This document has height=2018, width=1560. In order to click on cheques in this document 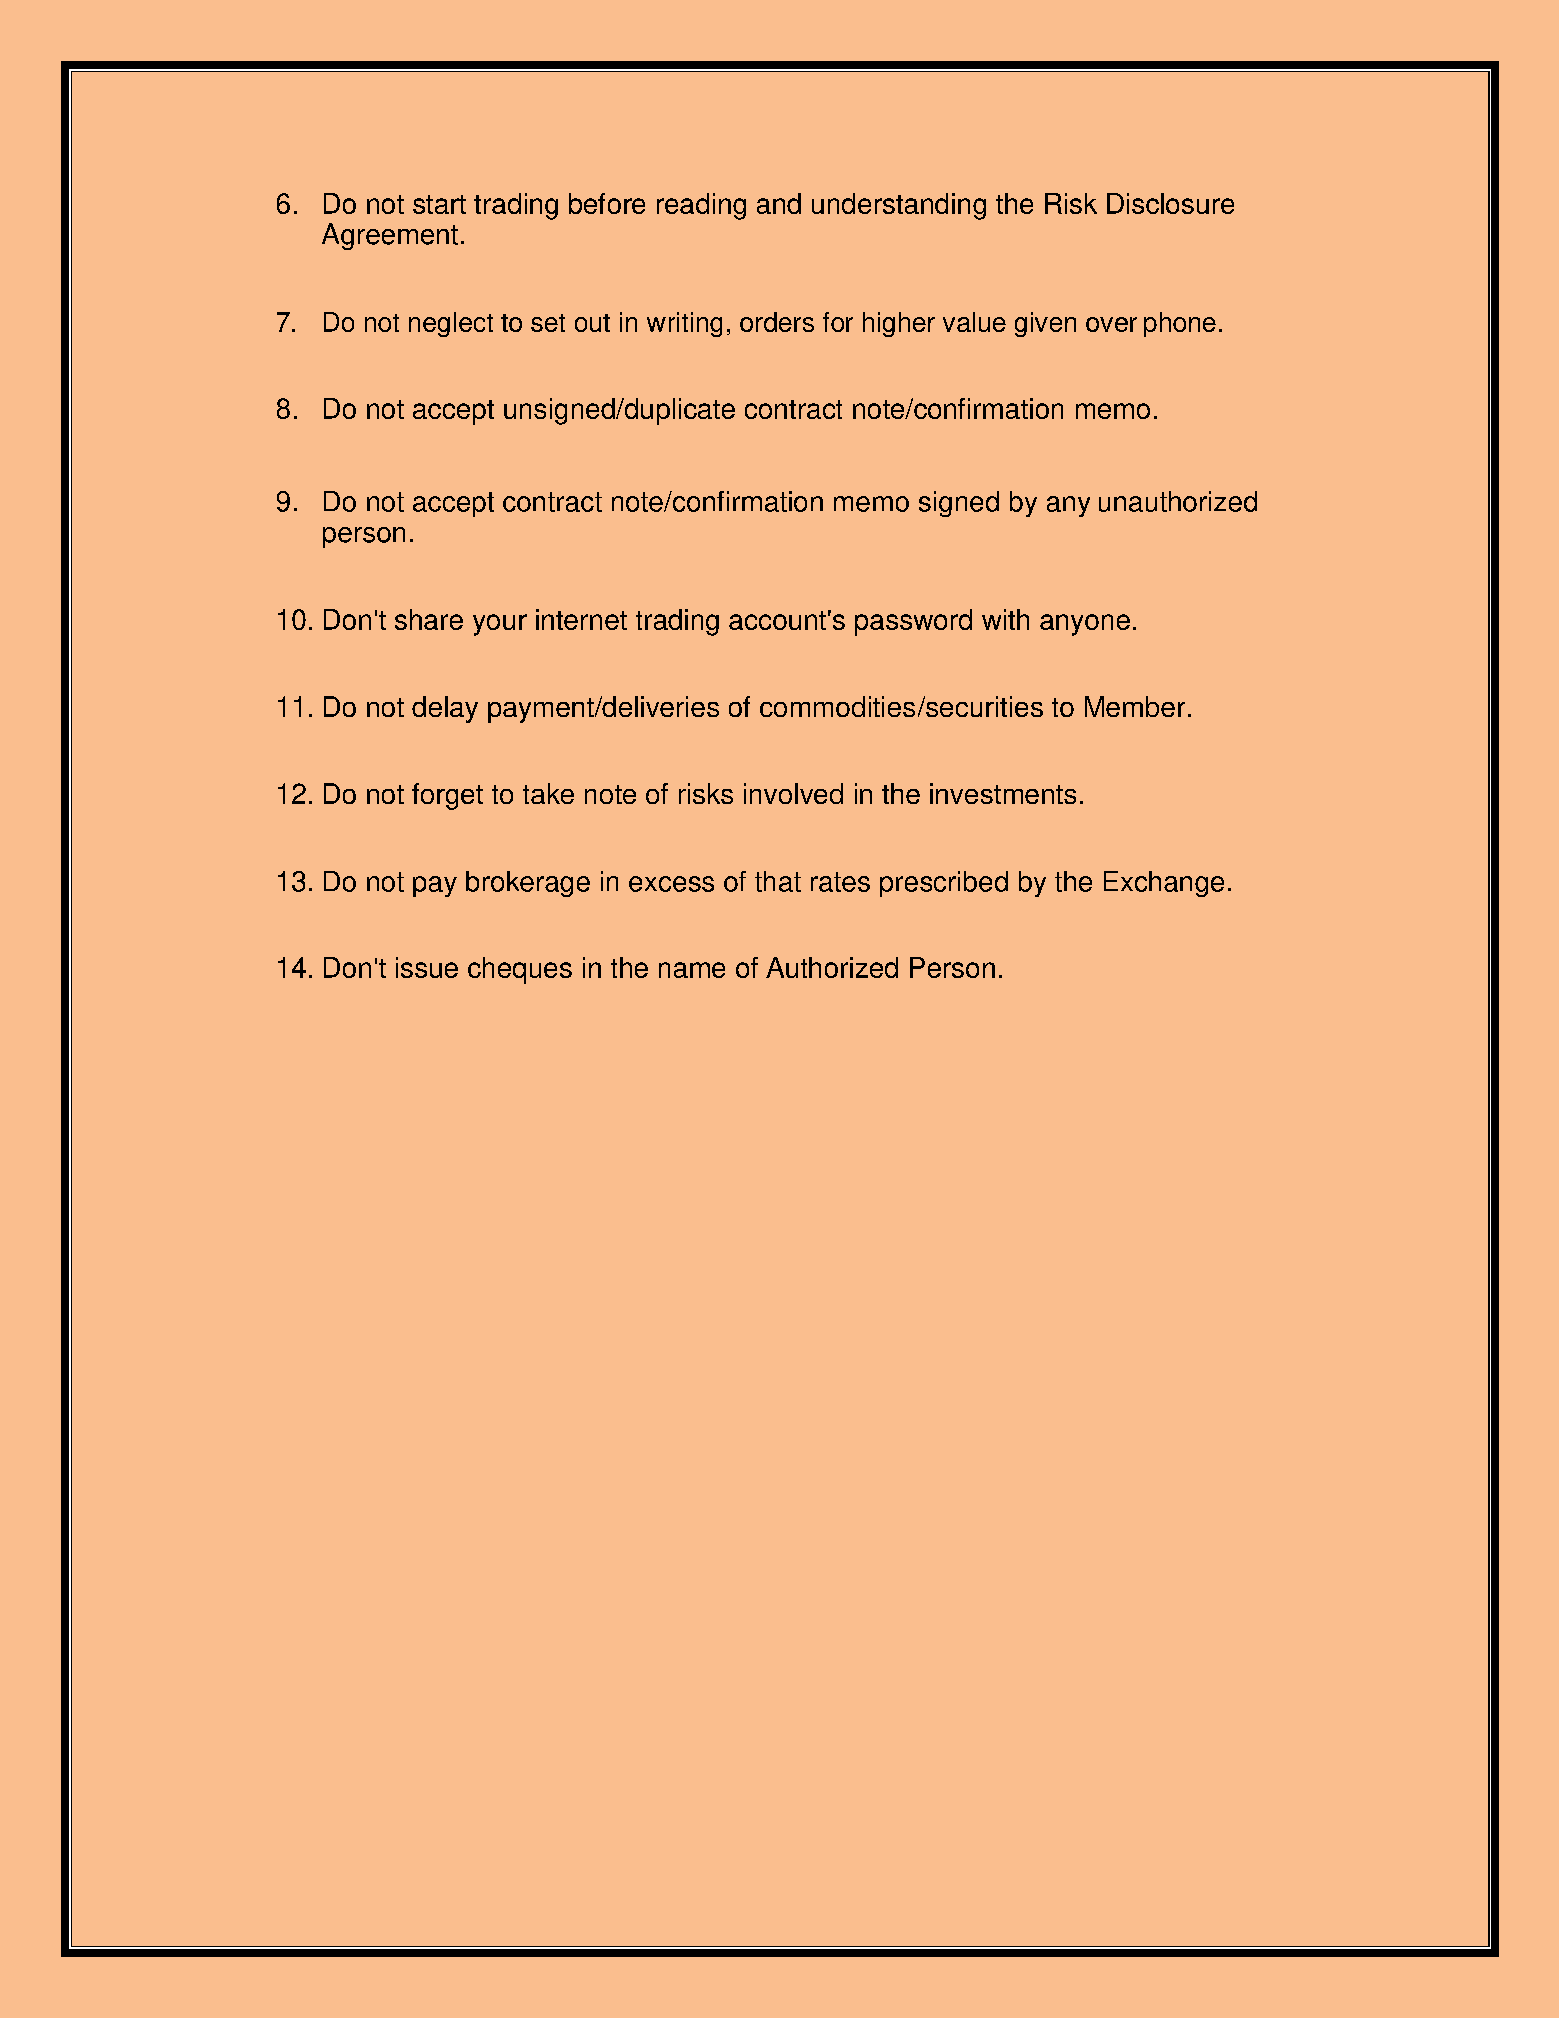, I will do `click(520, 970)`.
